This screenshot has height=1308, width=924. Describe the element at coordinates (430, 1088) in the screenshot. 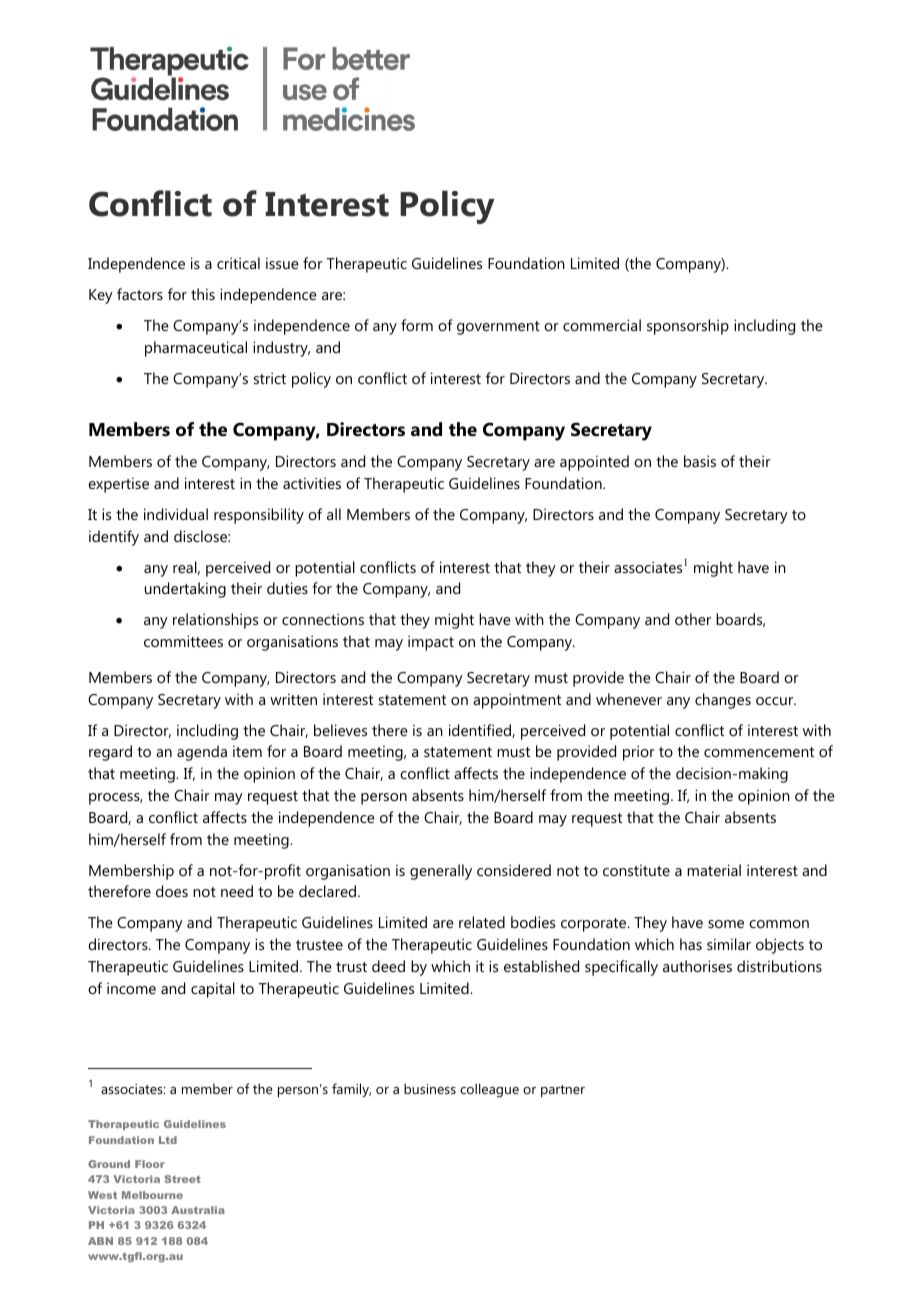

I see `business` at that location.
